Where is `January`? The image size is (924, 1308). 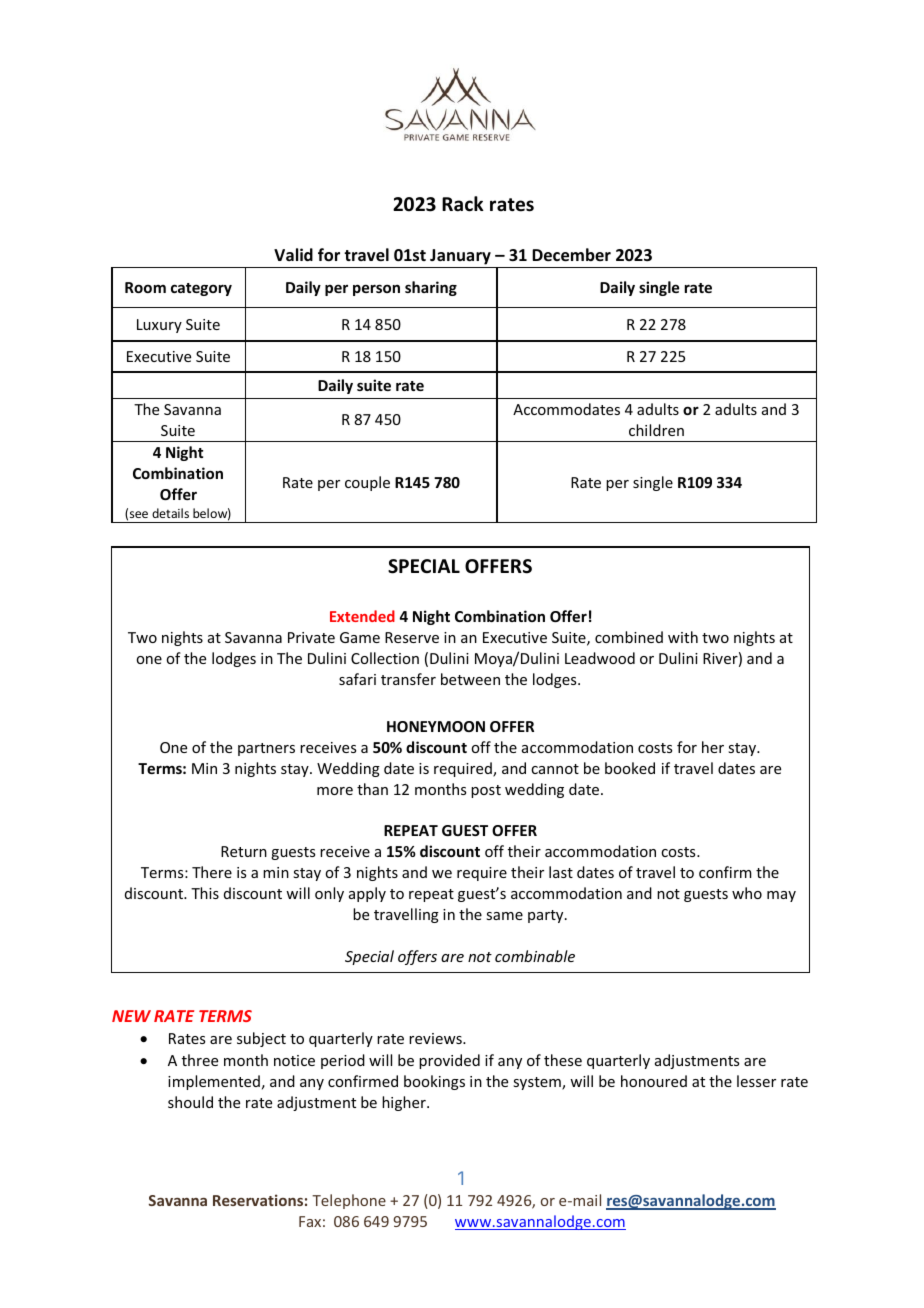 January is located at coordinates (460, 258).
